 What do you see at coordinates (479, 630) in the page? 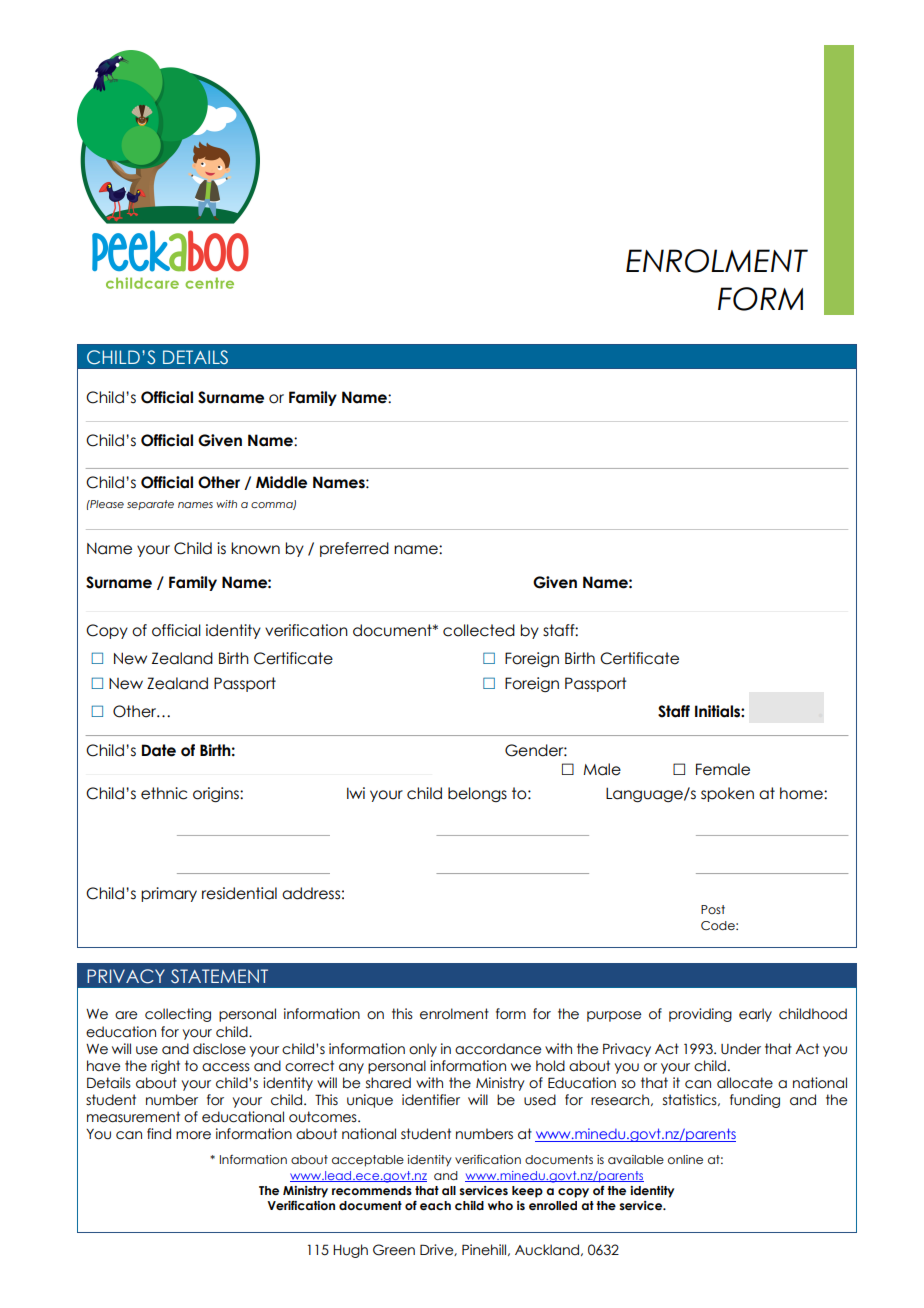
I see `collected` at bounding box center [479, 630].
